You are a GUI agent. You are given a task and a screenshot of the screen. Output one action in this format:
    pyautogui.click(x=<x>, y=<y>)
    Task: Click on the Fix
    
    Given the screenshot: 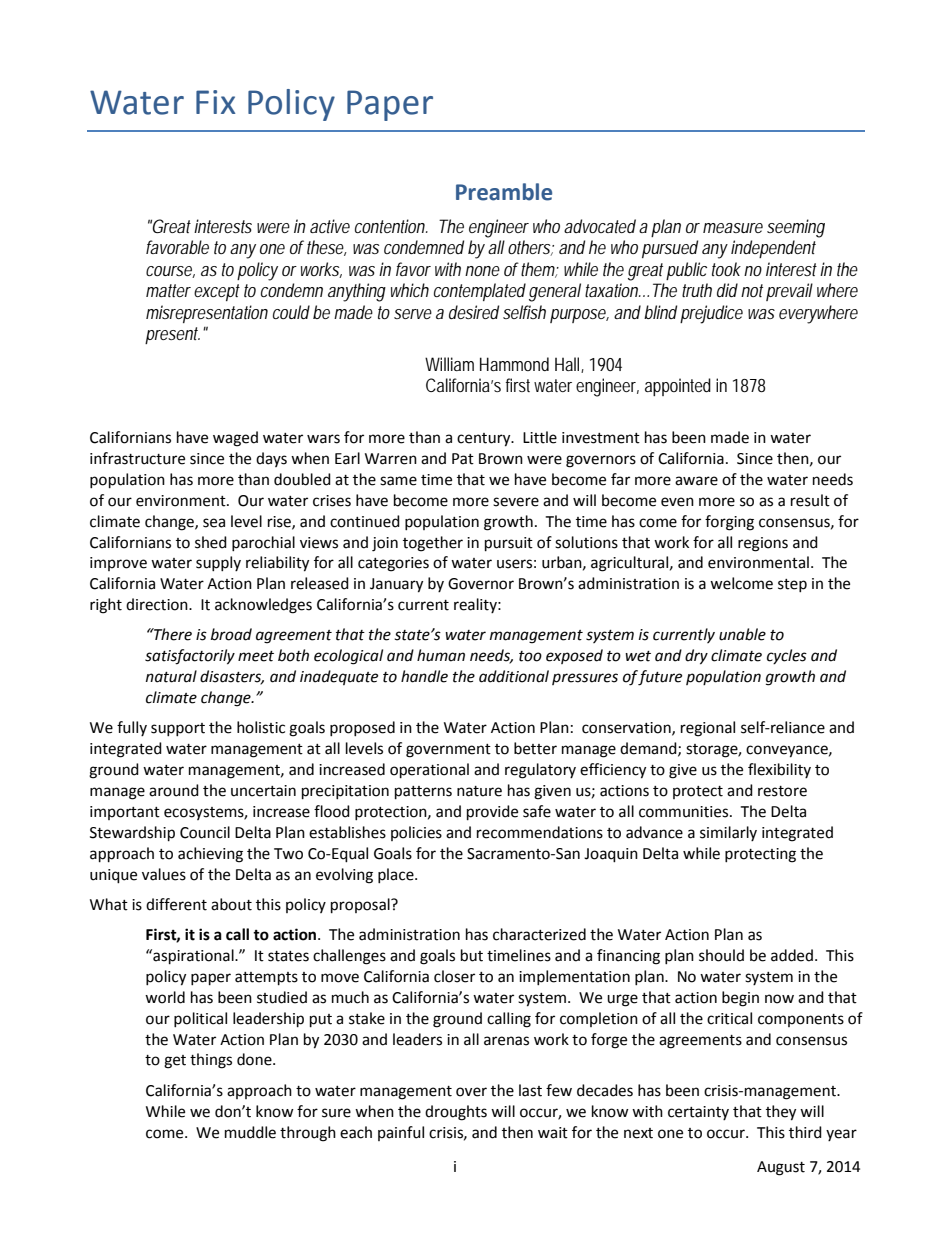 What is the action you would take?
    pyautogui.click(x=216, y=102)
